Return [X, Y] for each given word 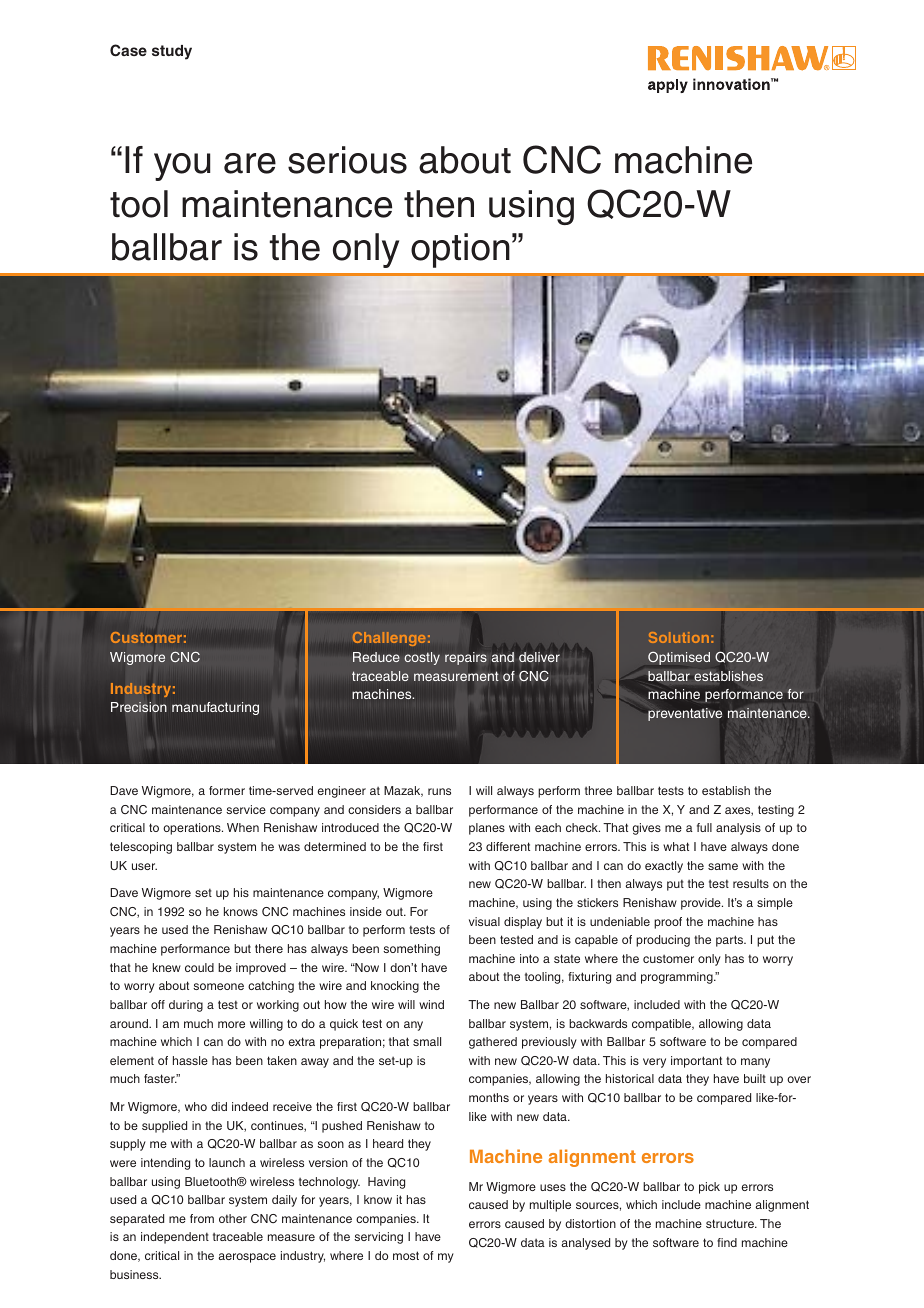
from [202, 1218]
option [460, 250]
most [406, 1255]
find [727, 1242]
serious [347, 160]
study [172, 52]
